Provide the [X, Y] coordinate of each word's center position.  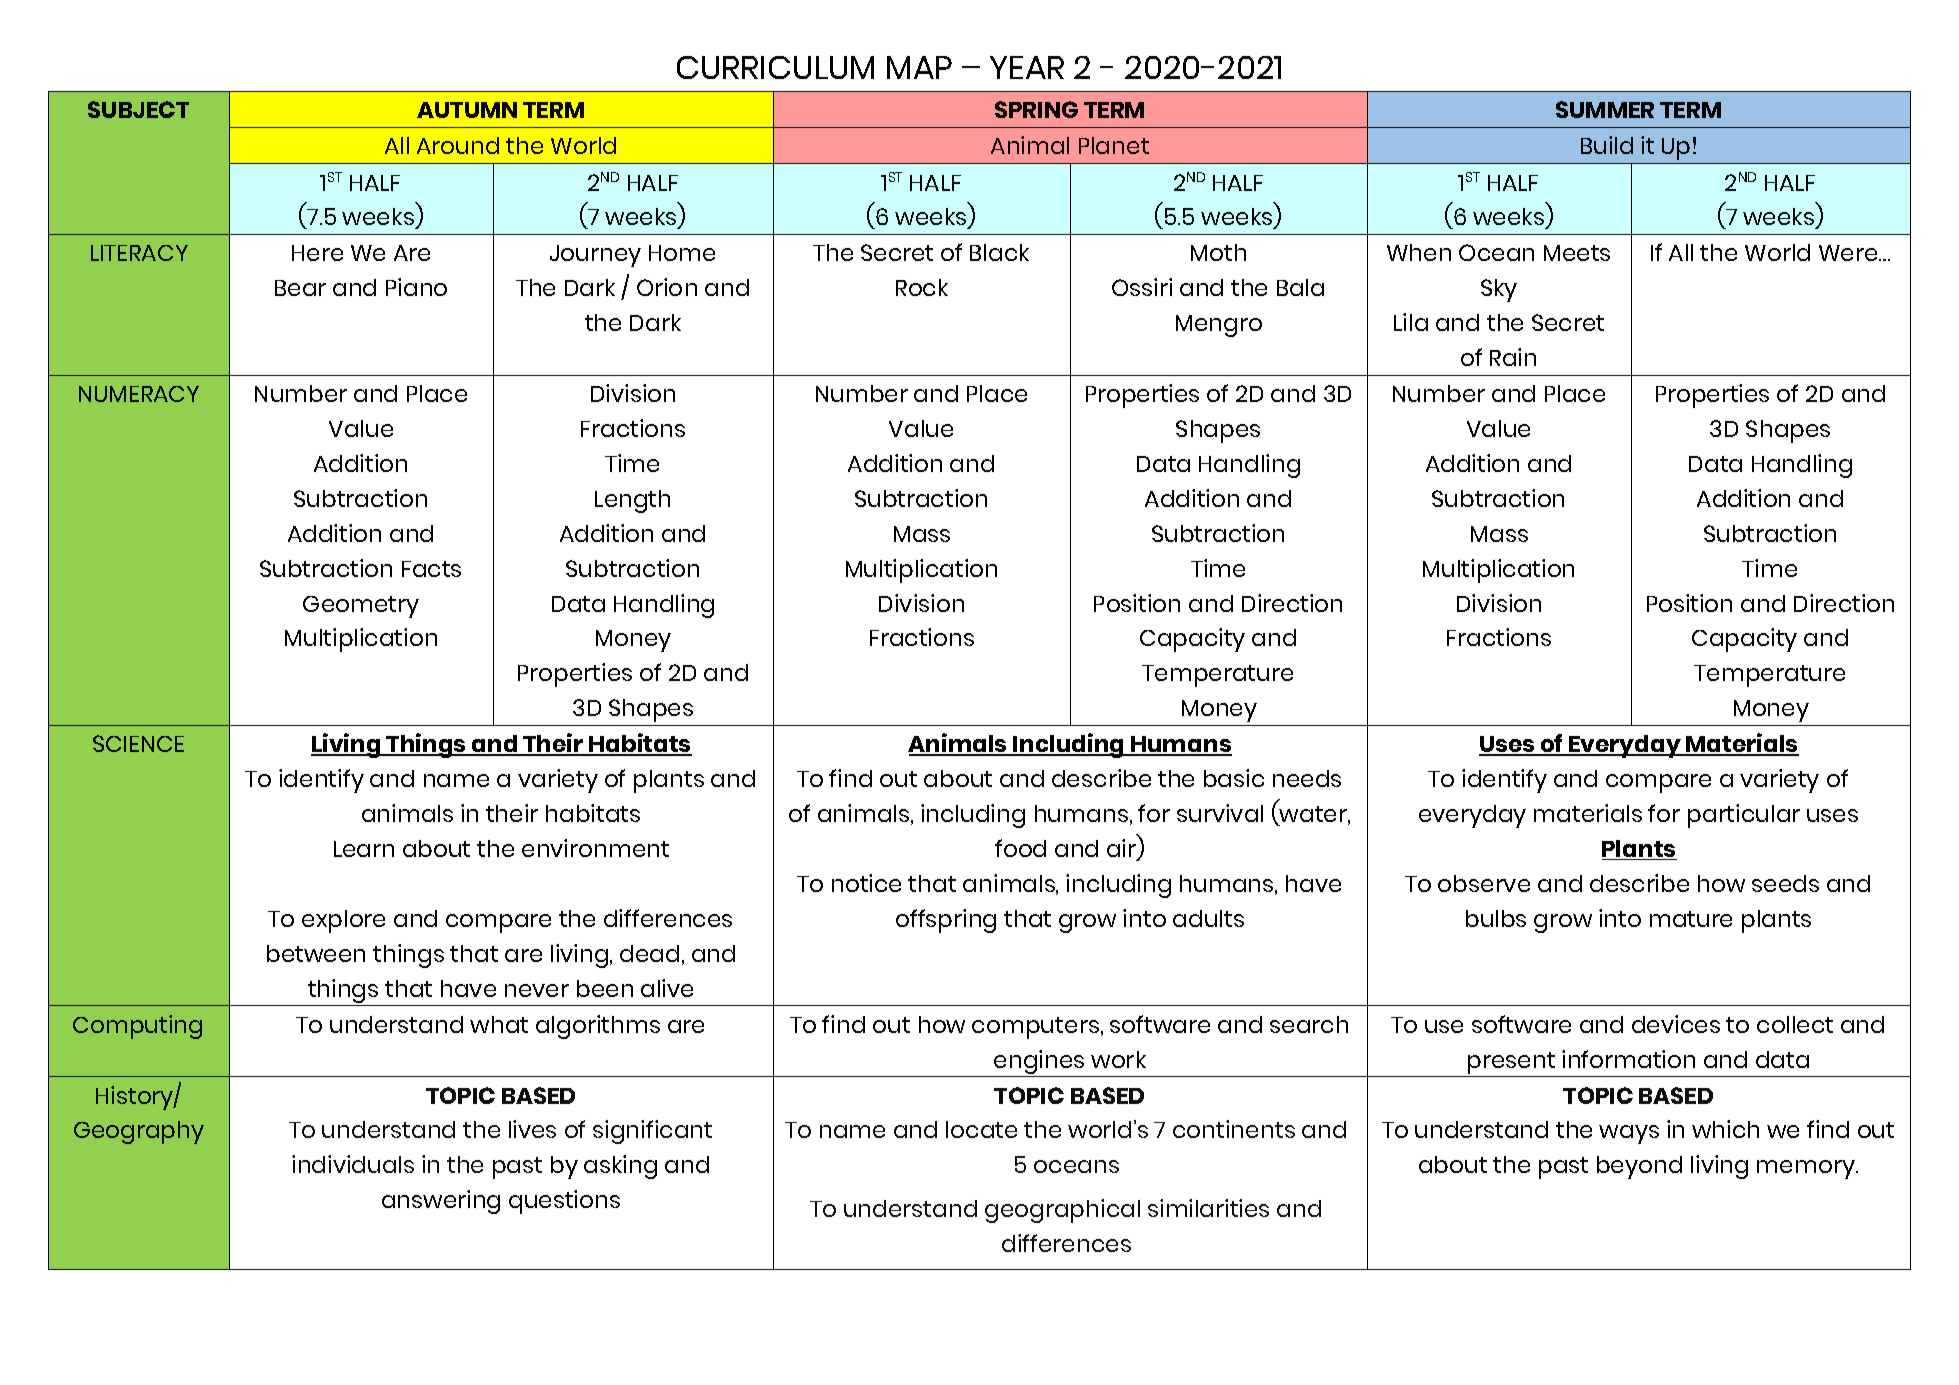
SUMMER [1605, 109]
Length [632, 501]
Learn [364, 849]
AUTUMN [467, 110]
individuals [353, 1164]
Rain [1513, 357]
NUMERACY [139, 394]
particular [1744, 816]
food [1020, 848]
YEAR [1027, 67]
